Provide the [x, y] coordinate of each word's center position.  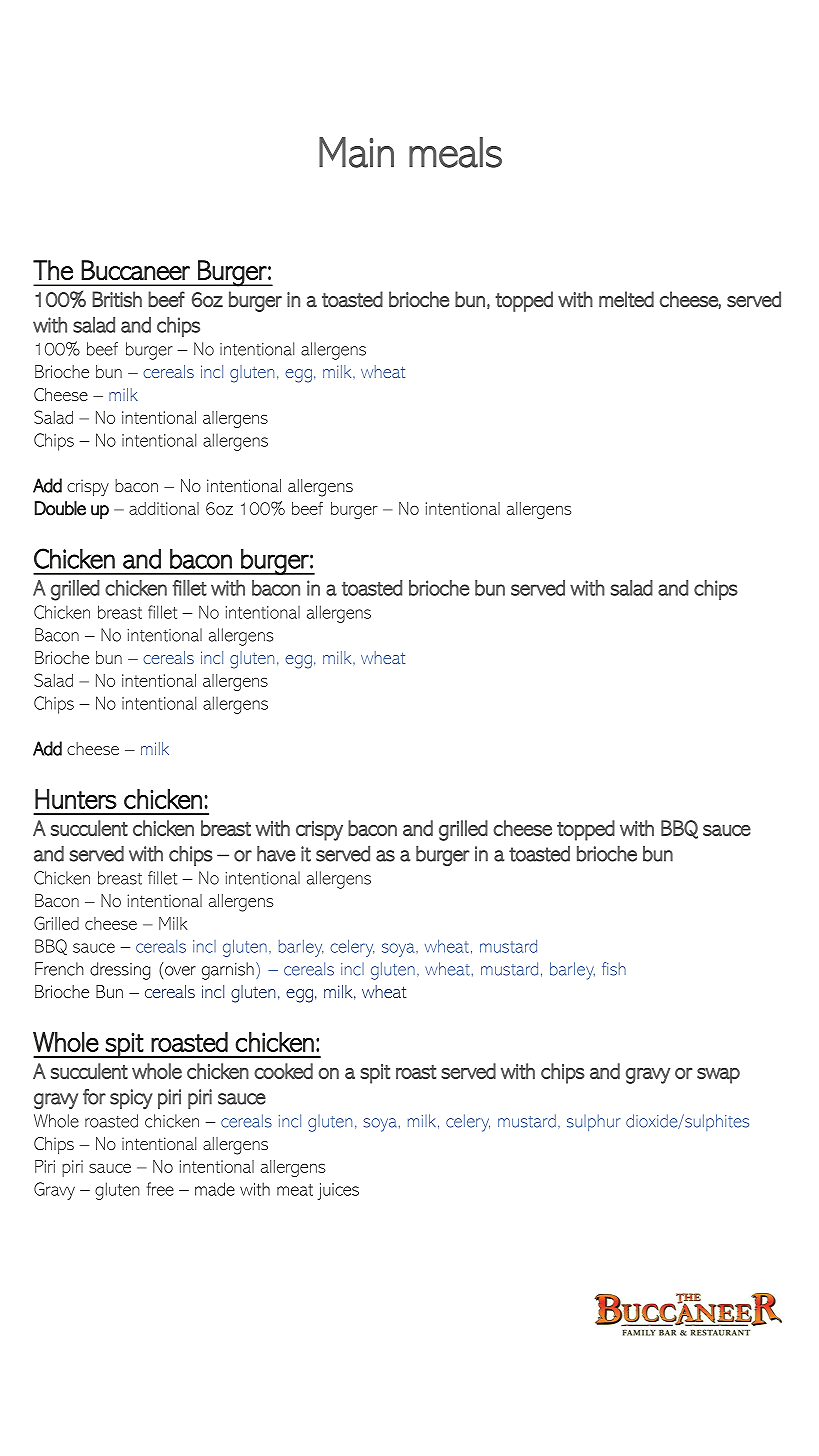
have [276, 854]
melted [626, 299]
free [160, 1189]
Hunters [76, 799]
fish [614, 969]
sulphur [593, 1122]
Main [356, 152]
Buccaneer [135, 270]
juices [338, 1191]
